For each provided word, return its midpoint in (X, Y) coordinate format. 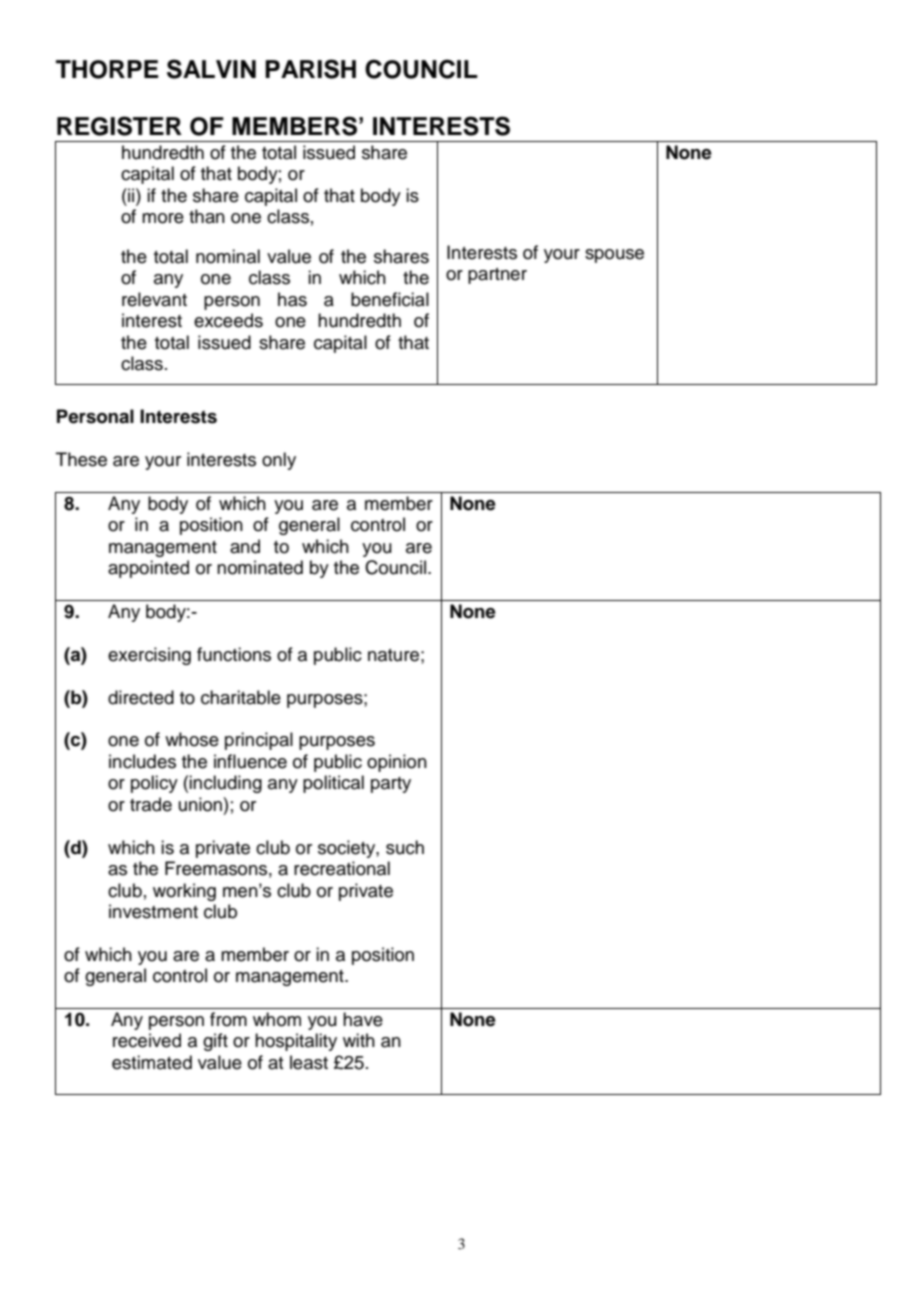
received (147, 1040)
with (359, 1040)
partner (497, 276)
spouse (614, 256)
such (405, 847)
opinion (397, 763)
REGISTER (119, 126)
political (333, 784)
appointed (148, 569)
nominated (260, 567)
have (363, 1019)
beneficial (390, 299)
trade (151, 804)
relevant (154, 299)
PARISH (310, 69)
